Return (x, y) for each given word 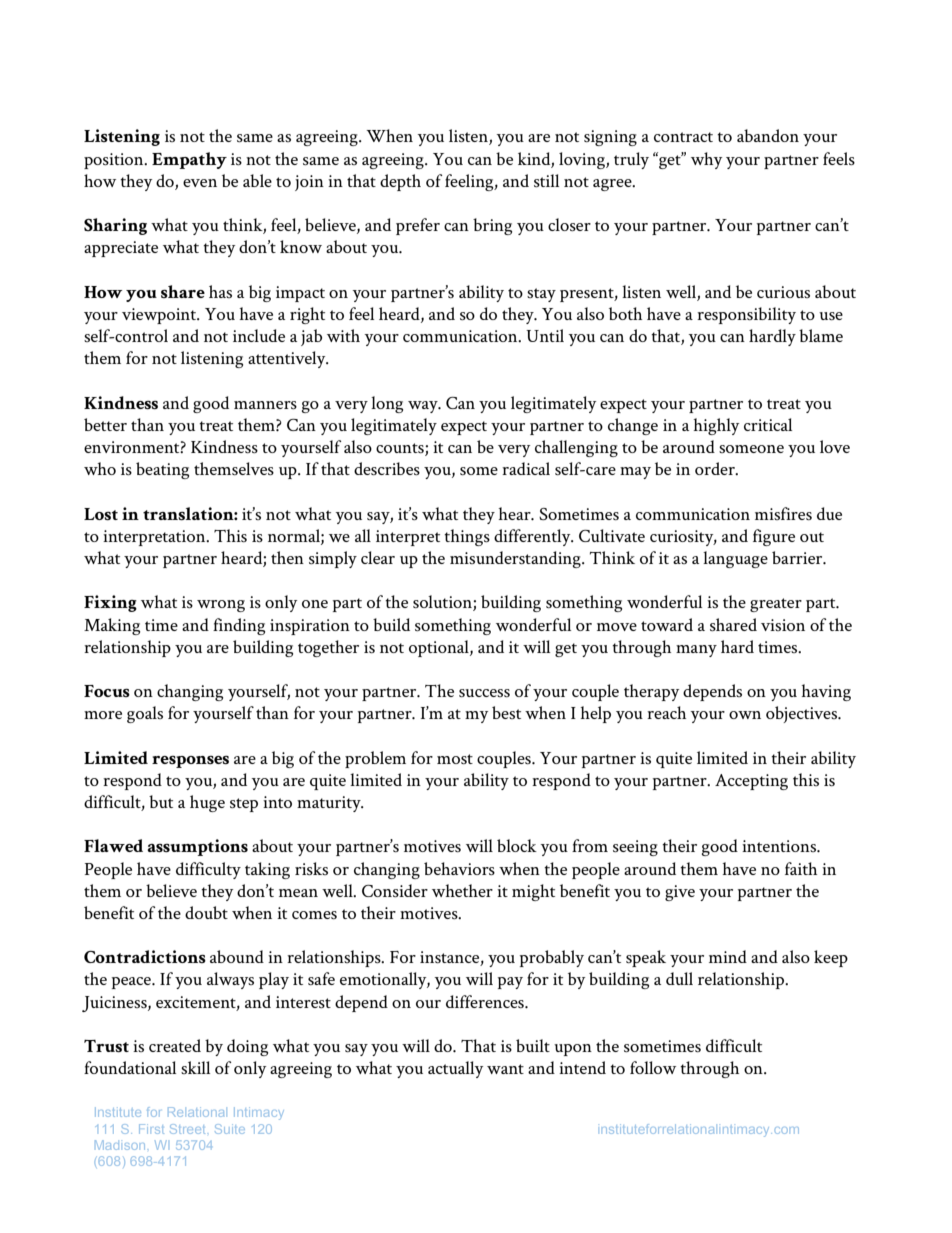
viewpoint (160, 316)
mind (728, 956)
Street (187, 1129)
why (706, 160)
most (455, 759)
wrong (221, 606)
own (745, 715)
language (735, 559)
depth (400, 182)
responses (190, 762)
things (467, 537)
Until (545, 335)
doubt (206, 912)
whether (462, 890)
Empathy (189, 160)
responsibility (746, 315)
